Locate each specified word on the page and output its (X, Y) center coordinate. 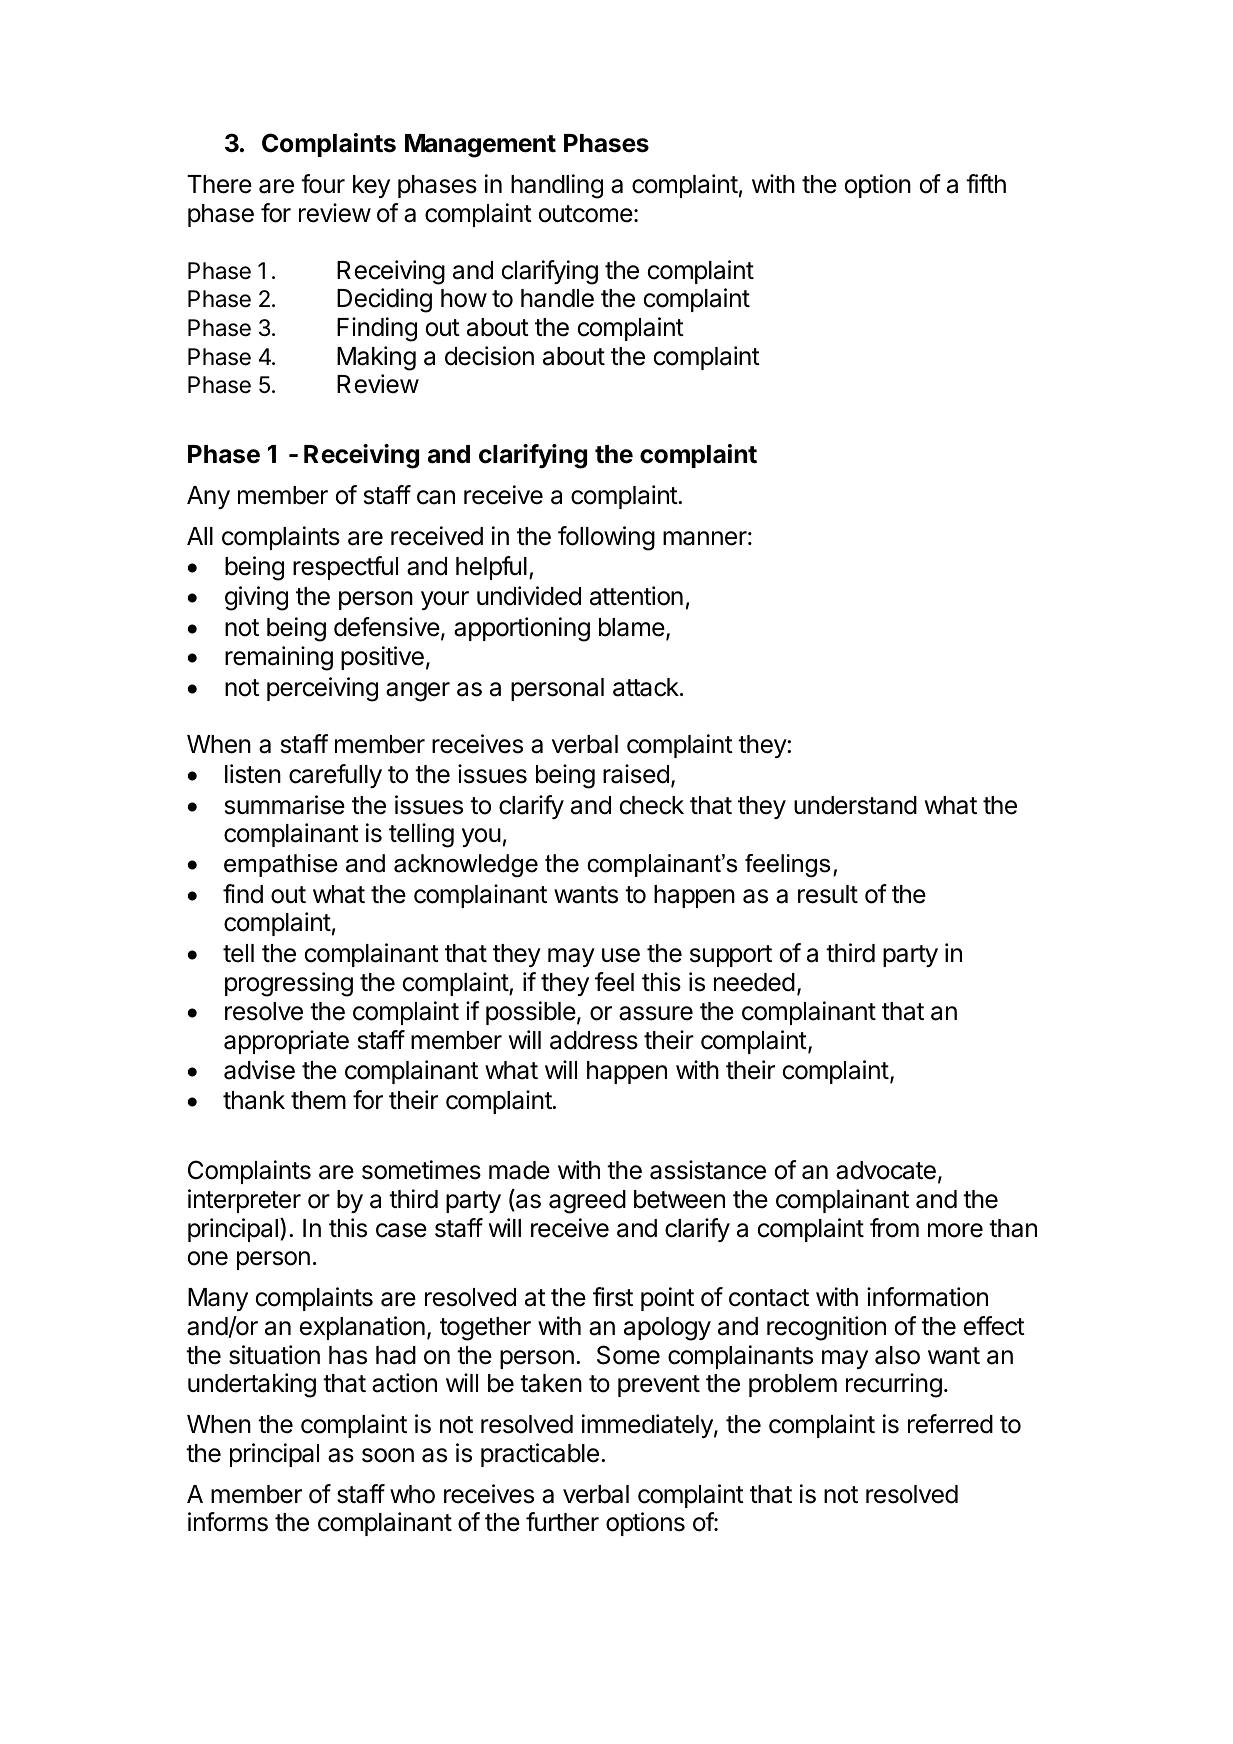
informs (228, 1522)
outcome (586, 214)
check (652, 805)
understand (855, 805)
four (323, 184)
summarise (285, 805)
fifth (986, 183)
